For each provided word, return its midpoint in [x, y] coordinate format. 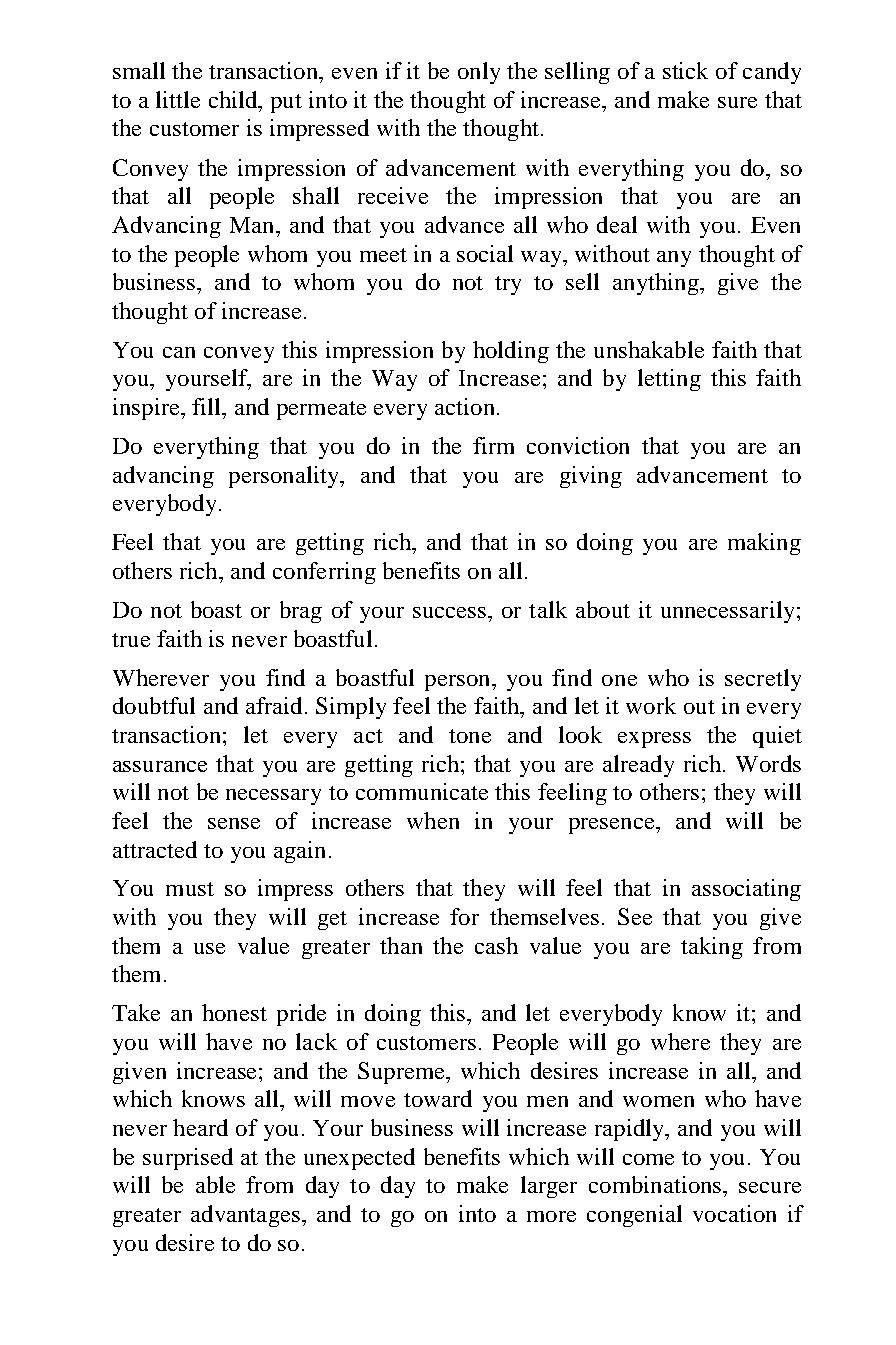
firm [493, 445]
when [433, 820]
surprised [188, 1159]
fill [207, 406]
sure [737, 102]
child [234, 99]
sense [234, 823]
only [479, 73]
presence [613, 826]
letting [669, 380]
